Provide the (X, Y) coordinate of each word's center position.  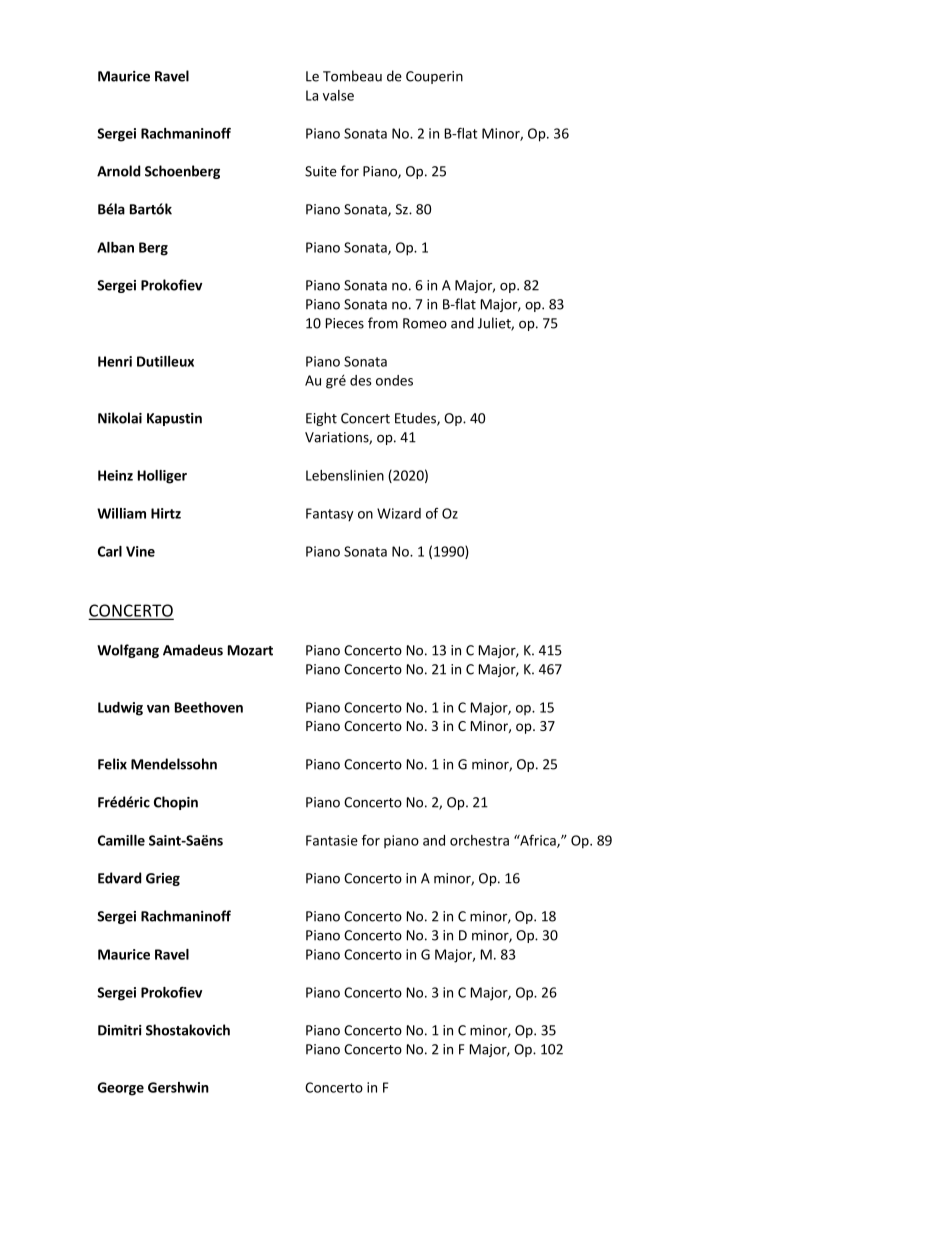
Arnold (119, 171)
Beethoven (209, 707)
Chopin (176, 803)
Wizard (399, 513)
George (121, 1089)
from (383, 323)
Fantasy (330, 515)
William (121, 513)
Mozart (250, 650)
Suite (321, 171)
